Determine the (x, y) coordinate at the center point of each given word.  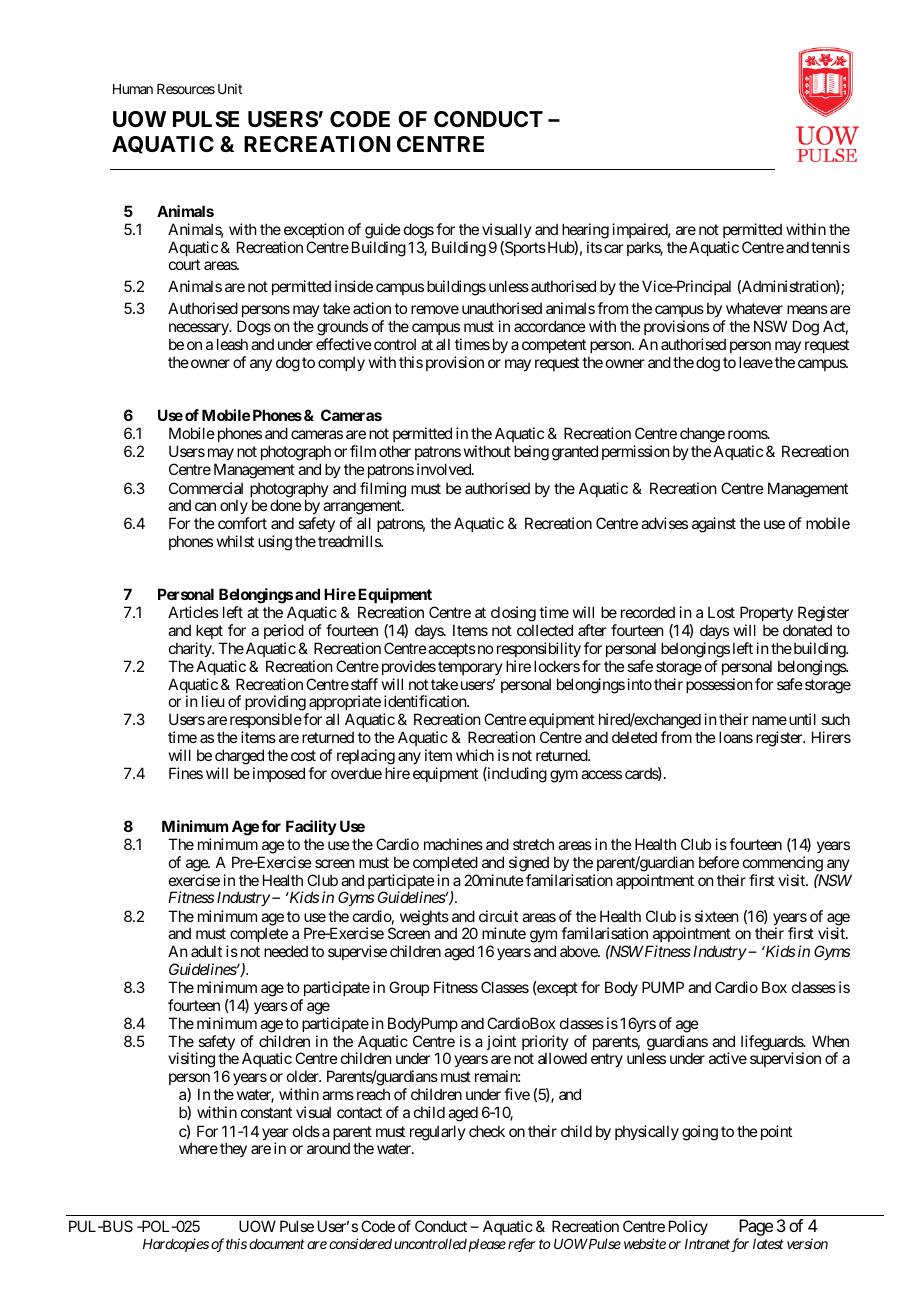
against (714, 525)
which (475, 755)
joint (501, 1042)
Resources (186, 89)
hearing (585, 231)
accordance (550, 326)
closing (513, 614)
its (594, 247)
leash (232, 344)
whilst (235, 541)
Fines (186, 773)
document (277, 1244)
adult (206, 951)
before (719, 862)
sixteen (716, 916)
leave (756, 362)
